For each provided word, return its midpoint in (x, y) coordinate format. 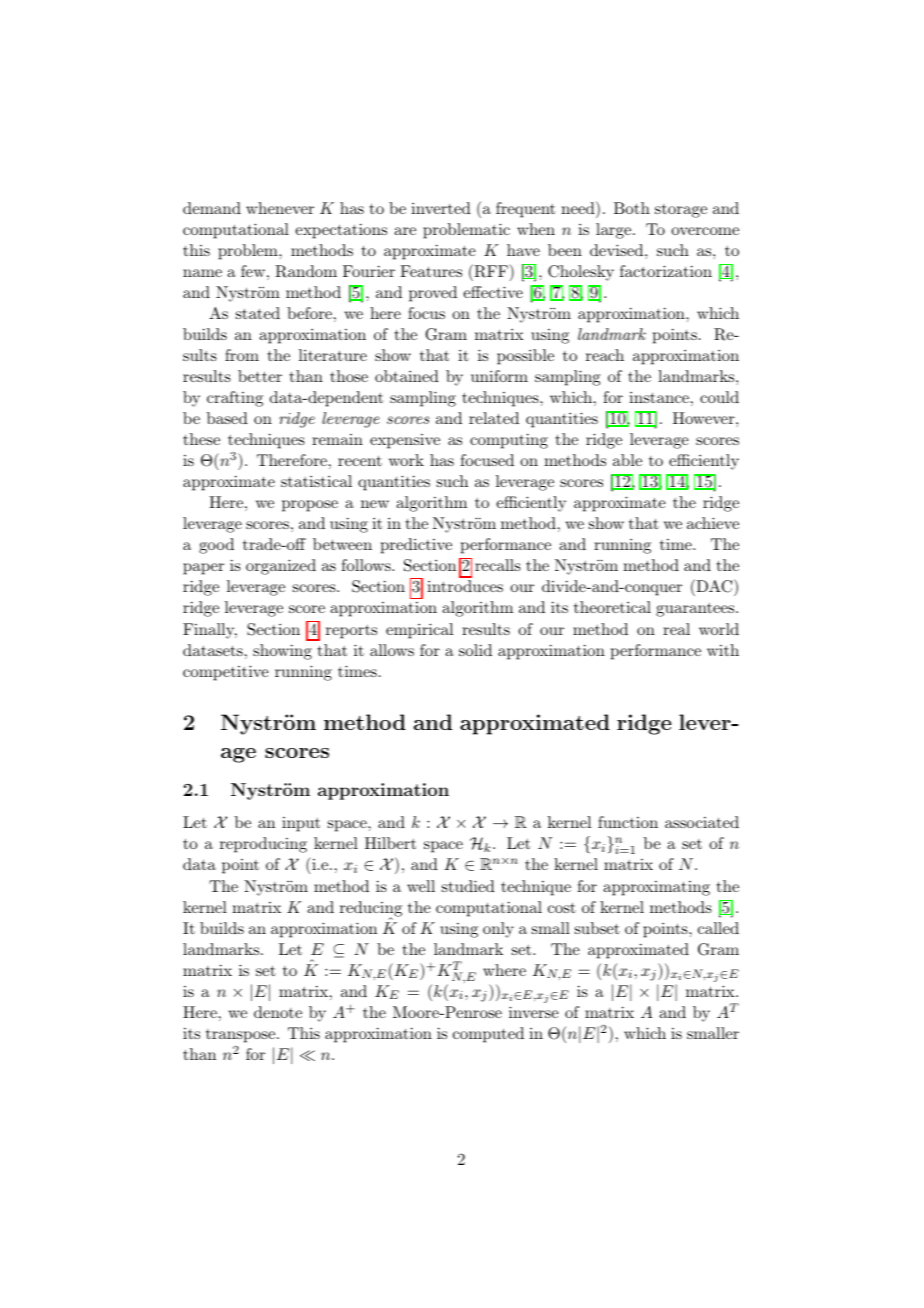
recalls (498, 565)
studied (468, 886)
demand (212, 208)
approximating (656, 888)
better (260, 376)
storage (681, 211)
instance (659, 397)
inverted (441, 208)
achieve (713, 523)
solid (475, 650)
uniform (499, 376)
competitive (226, 673)
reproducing (263, 845)
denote (278, 1012)
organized (281, 567)
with (723, 650)
